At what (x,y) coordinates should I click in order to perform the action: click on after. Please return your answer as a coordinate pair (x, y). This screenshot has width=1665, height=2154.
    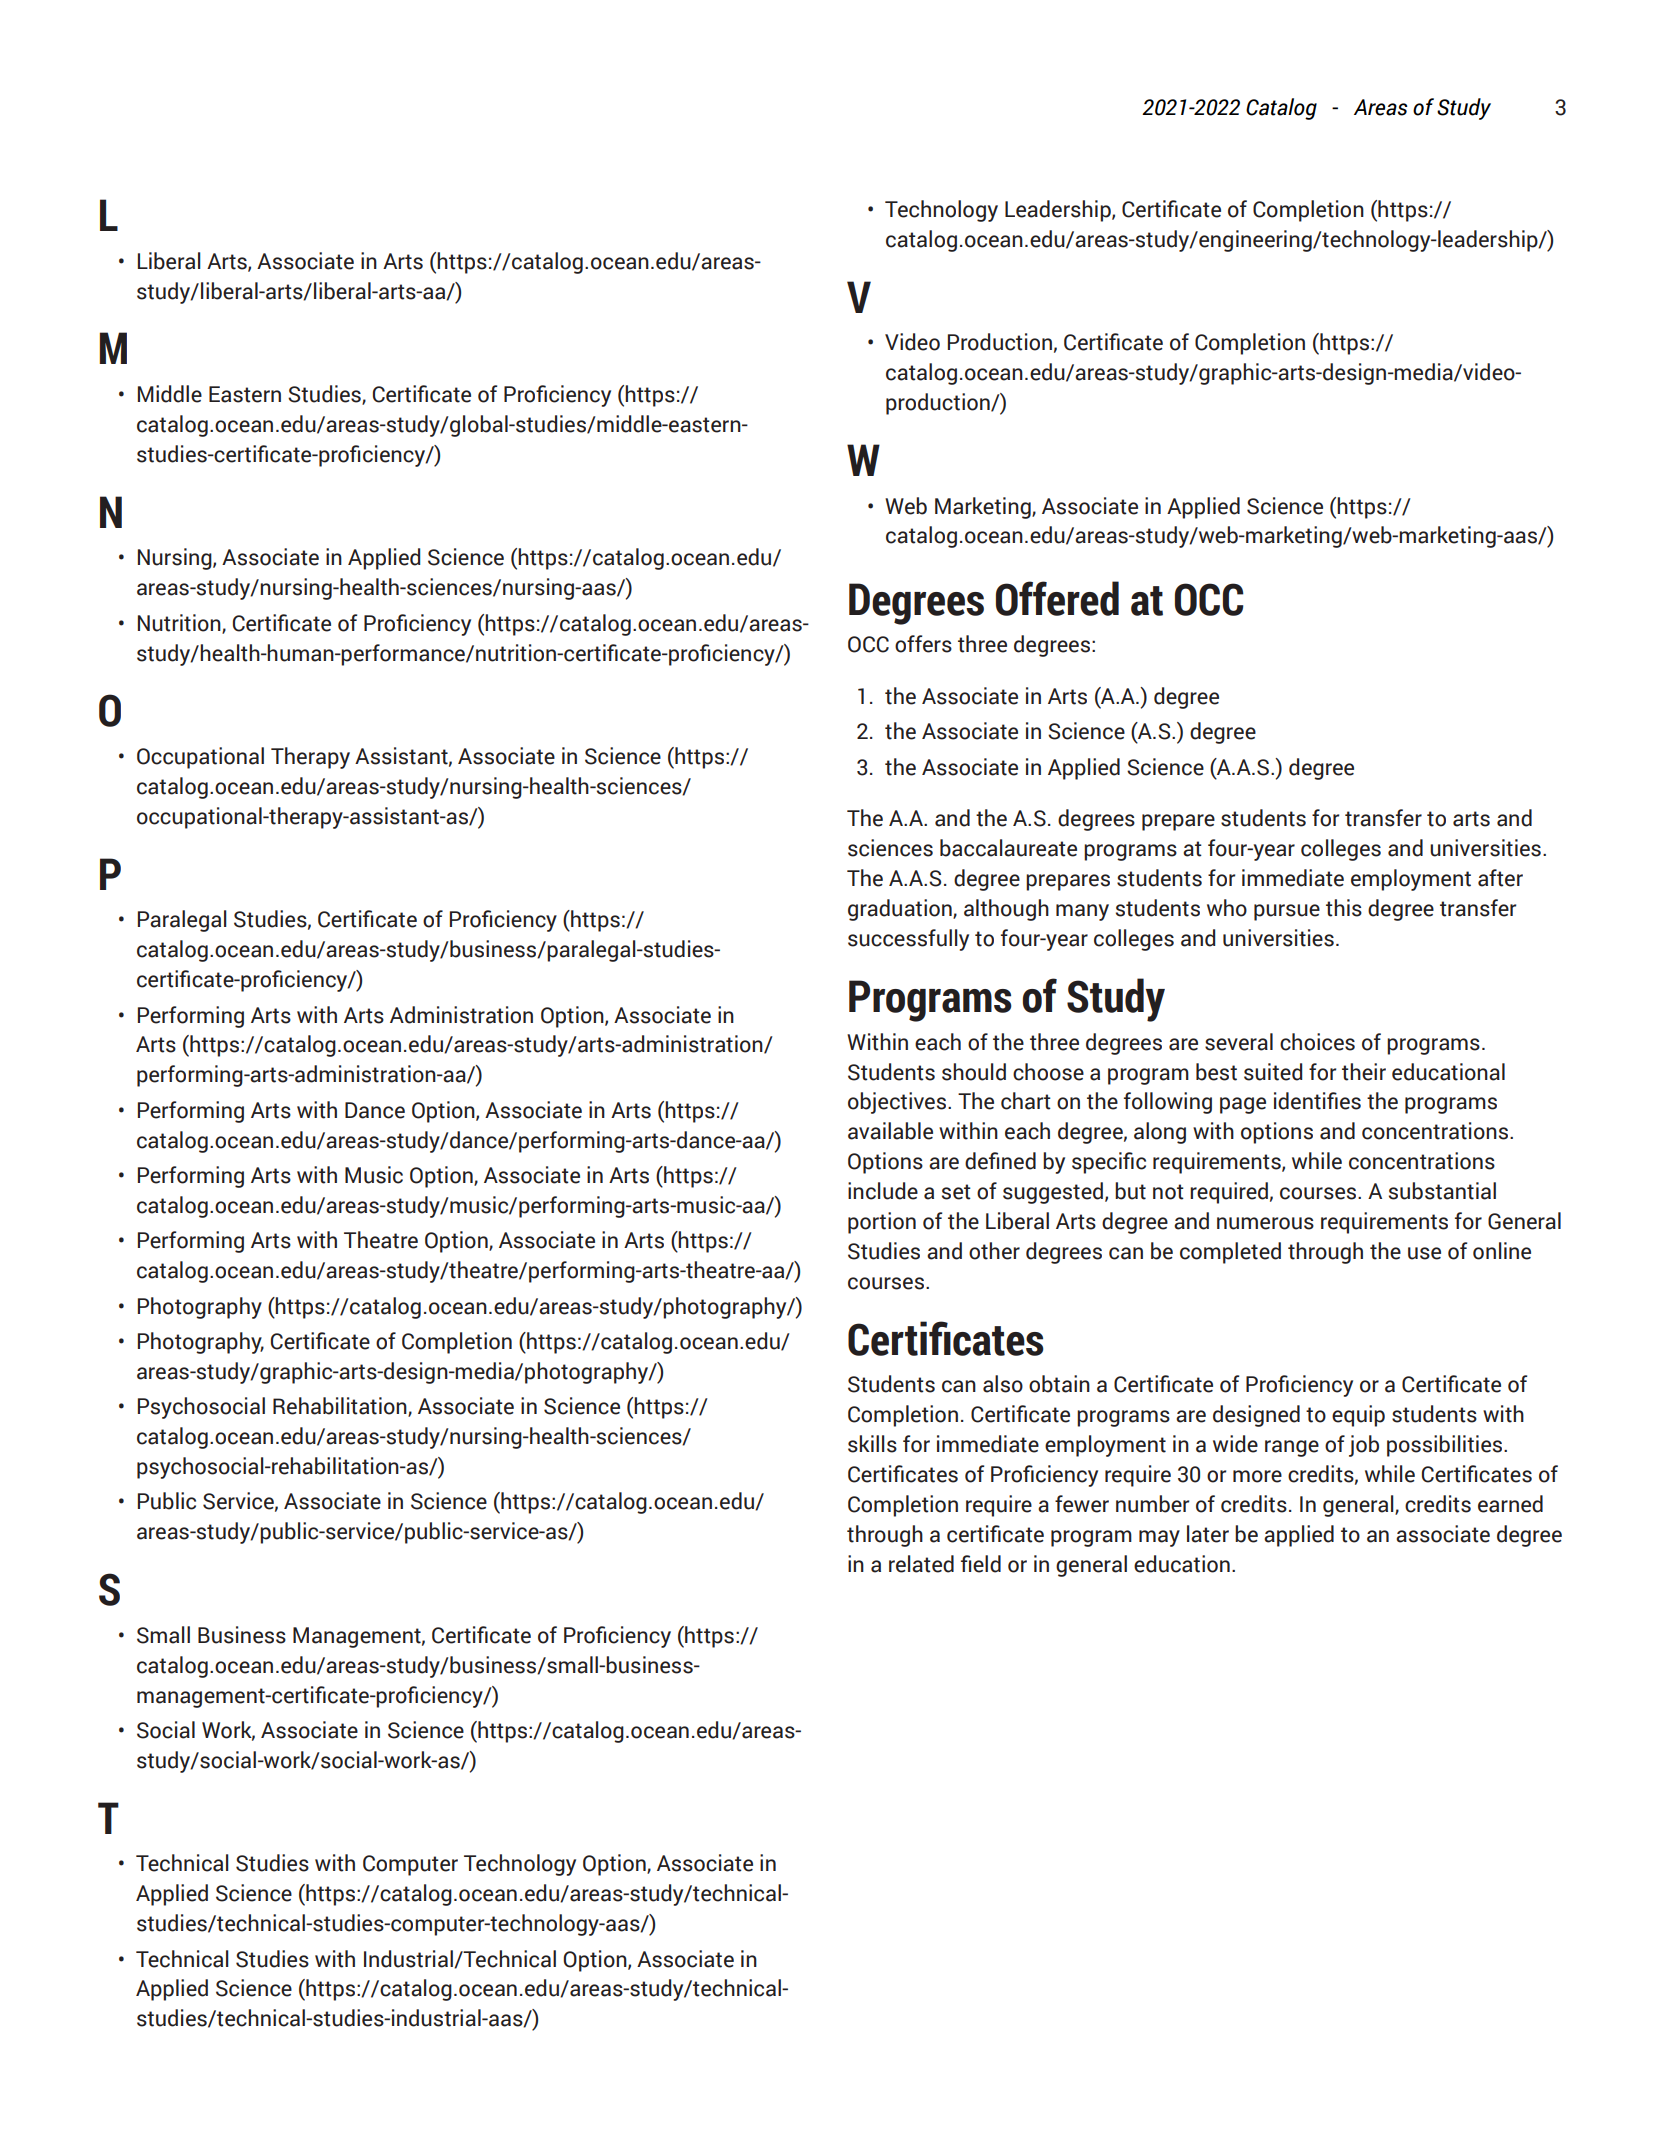
    Looking at the image, I should click on (1500, 878).
